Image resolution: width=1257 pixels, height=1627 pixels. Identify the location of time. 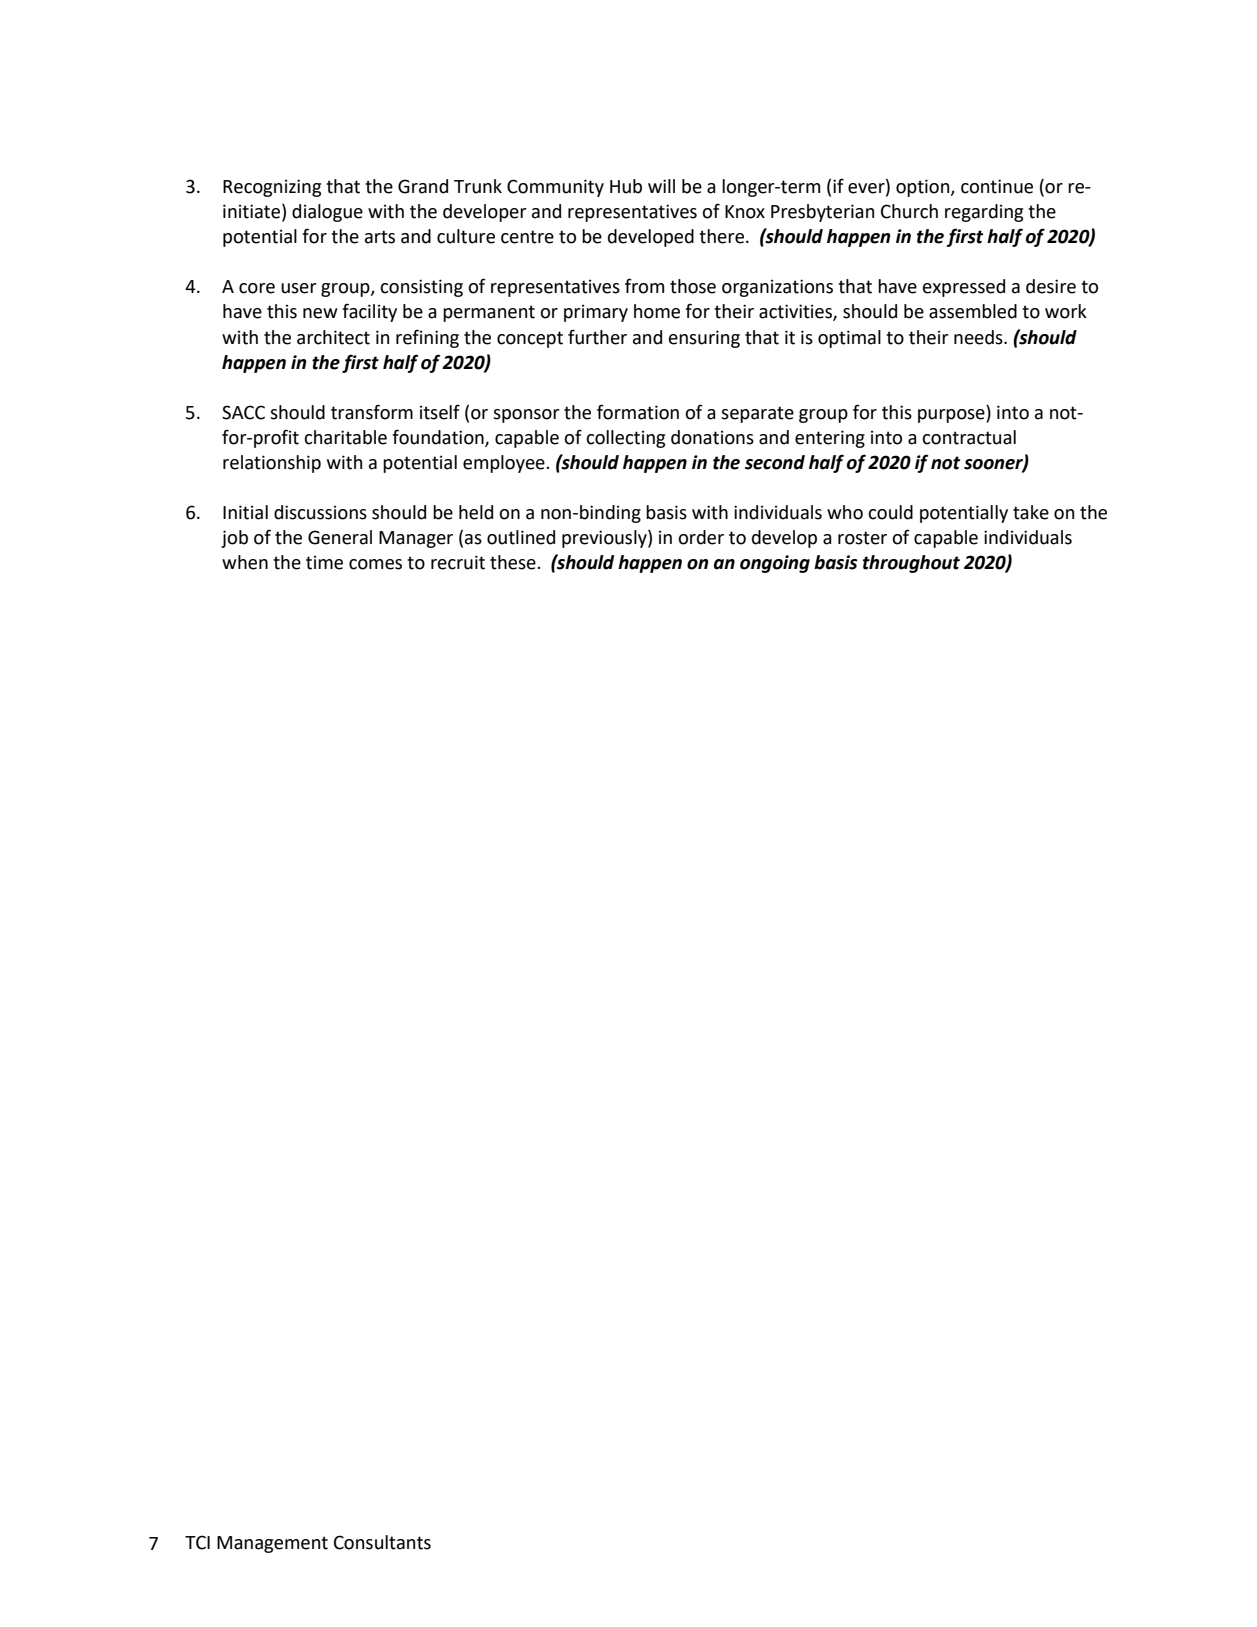
(324, 562).
